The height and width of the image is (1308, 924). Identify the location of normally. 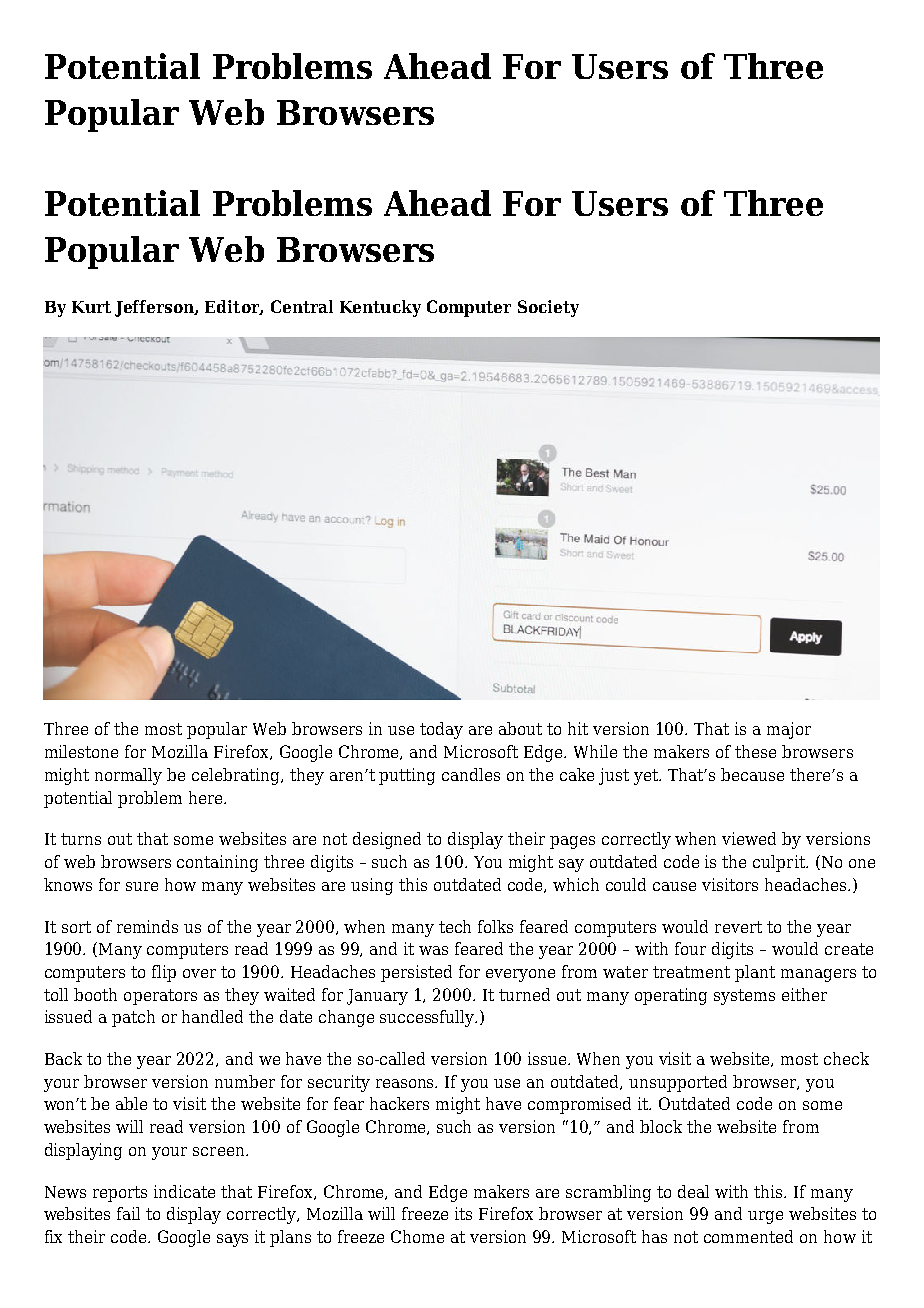
(128, 776).
